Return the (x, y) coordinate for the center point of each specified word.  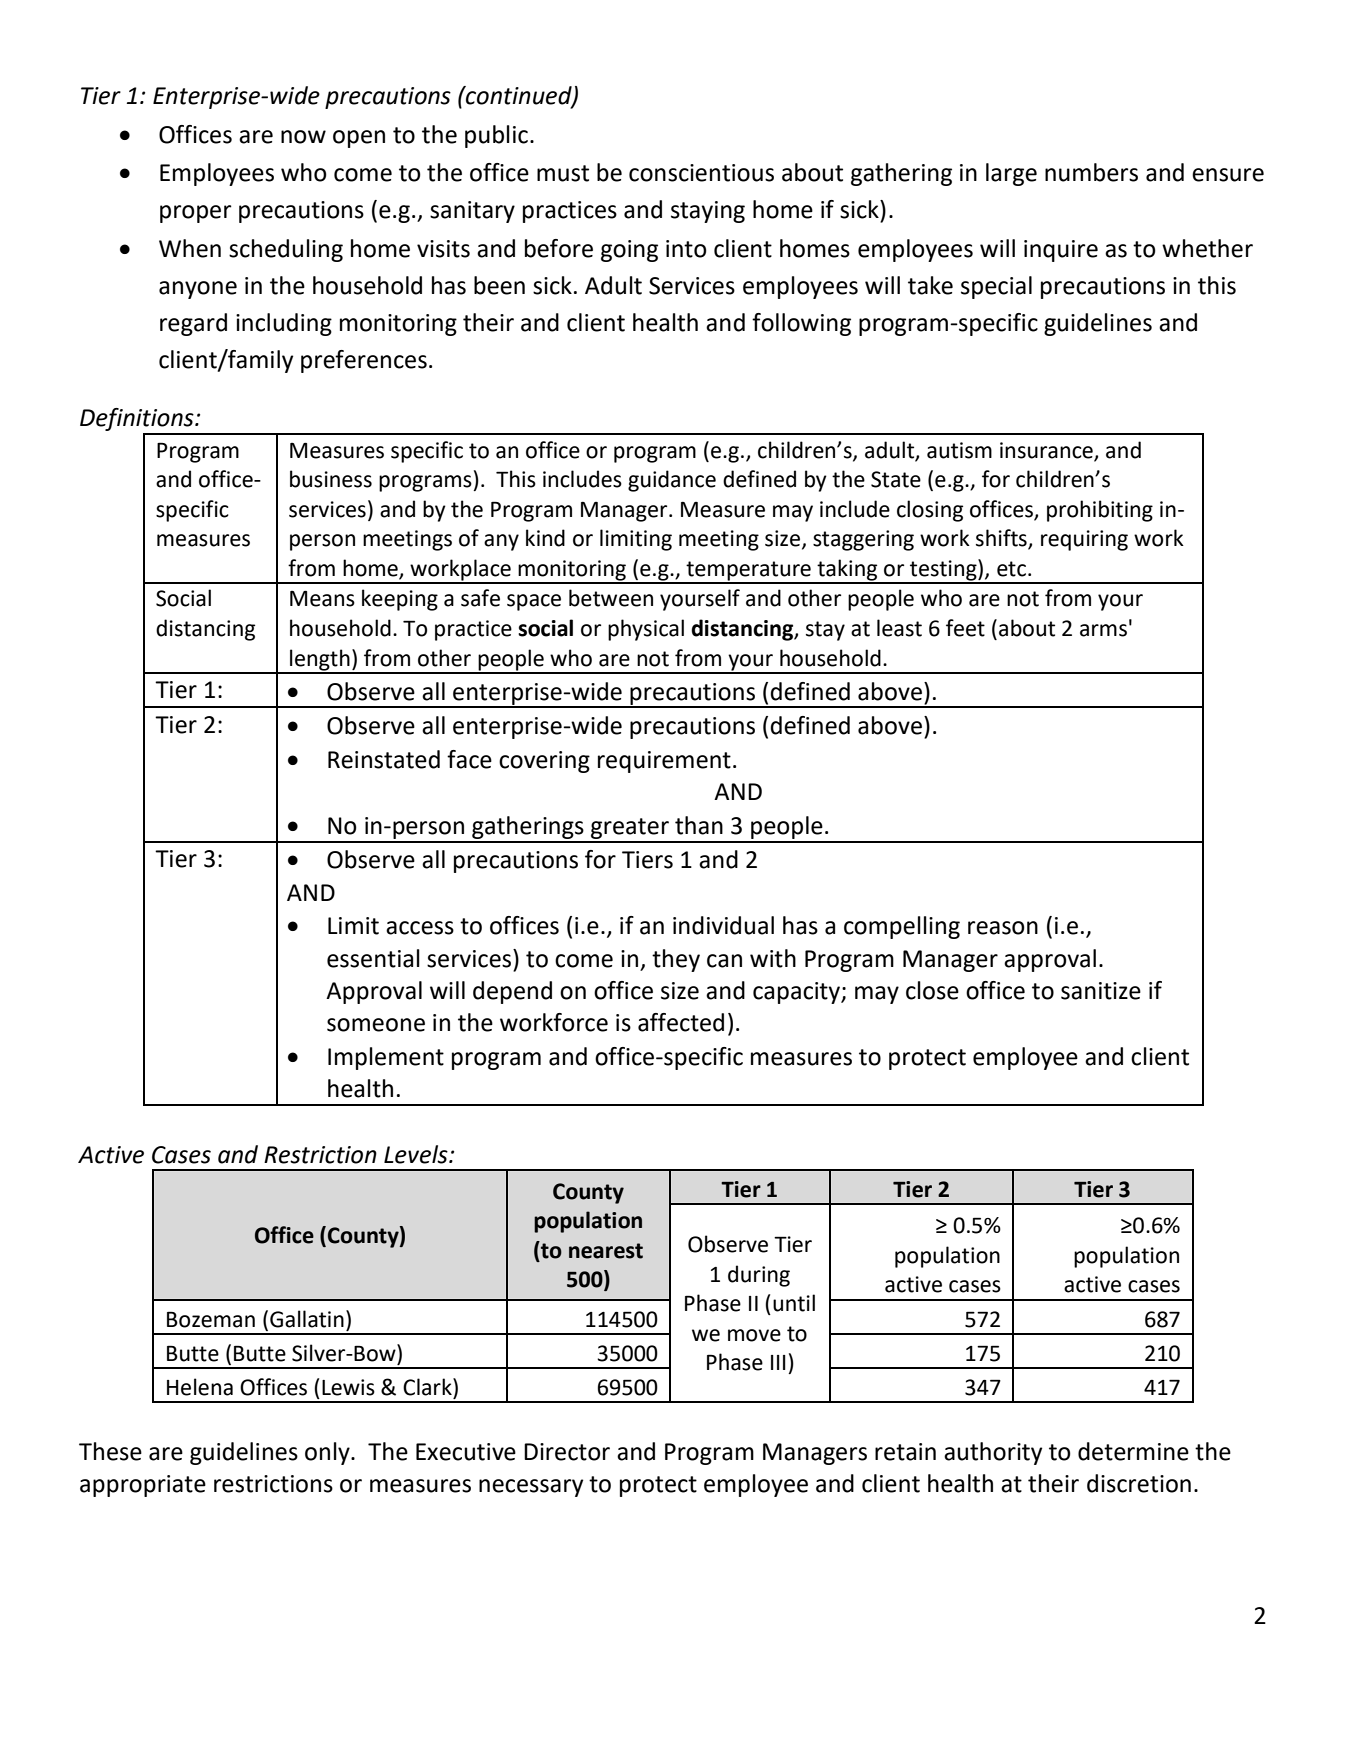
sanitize (1101, 991)
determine (1133, 1451)
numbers (1091, 172)
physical (646, 630)
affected (681, 1022)
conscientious (701, 173)
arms (1103, 630)
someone (376, 1025)
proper (196, 214)
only (328, 1453)
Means (322, 598)
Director (567, 1452)
